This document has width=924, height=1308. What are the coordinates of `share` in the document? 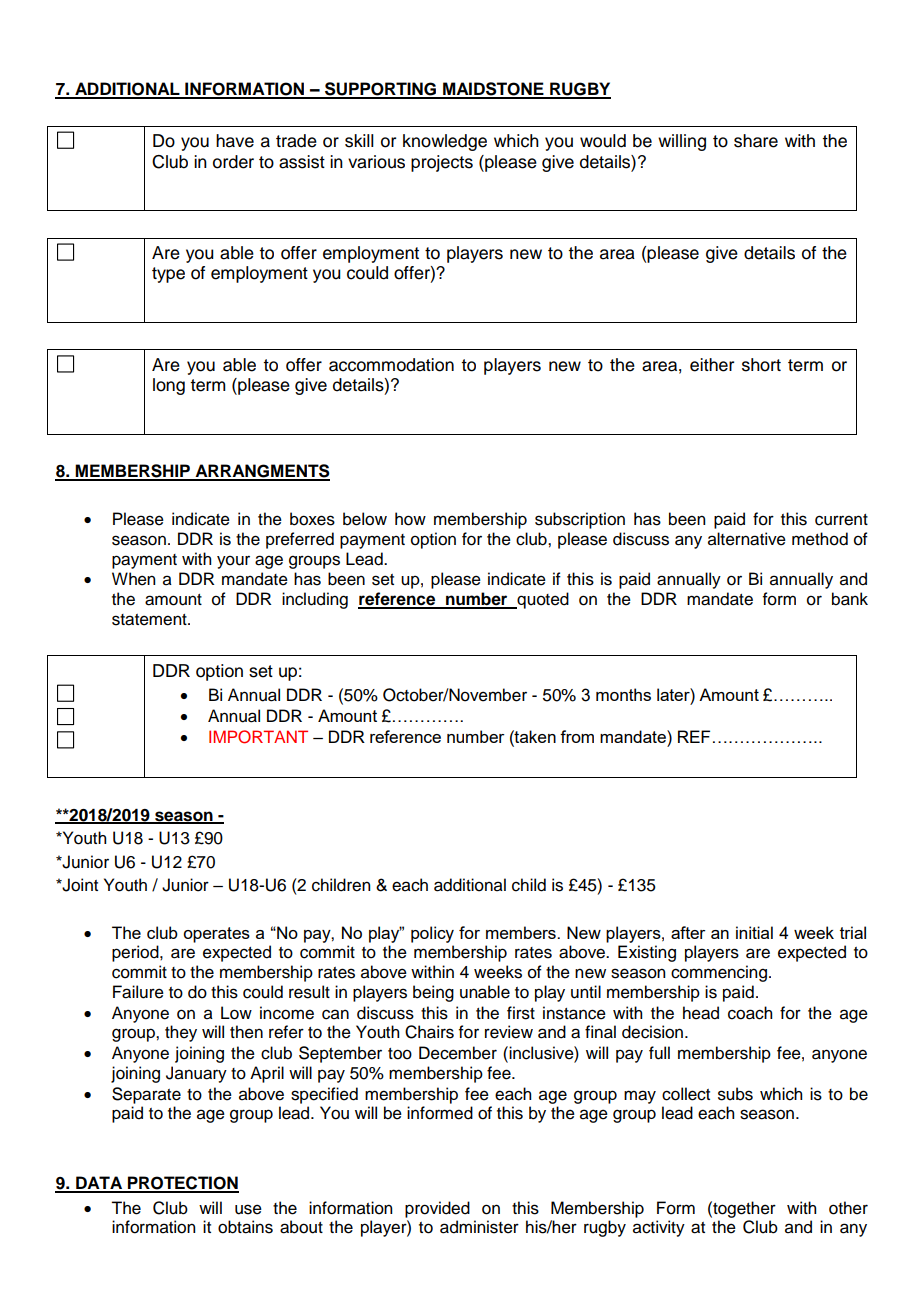 It's located at (756, 141).
